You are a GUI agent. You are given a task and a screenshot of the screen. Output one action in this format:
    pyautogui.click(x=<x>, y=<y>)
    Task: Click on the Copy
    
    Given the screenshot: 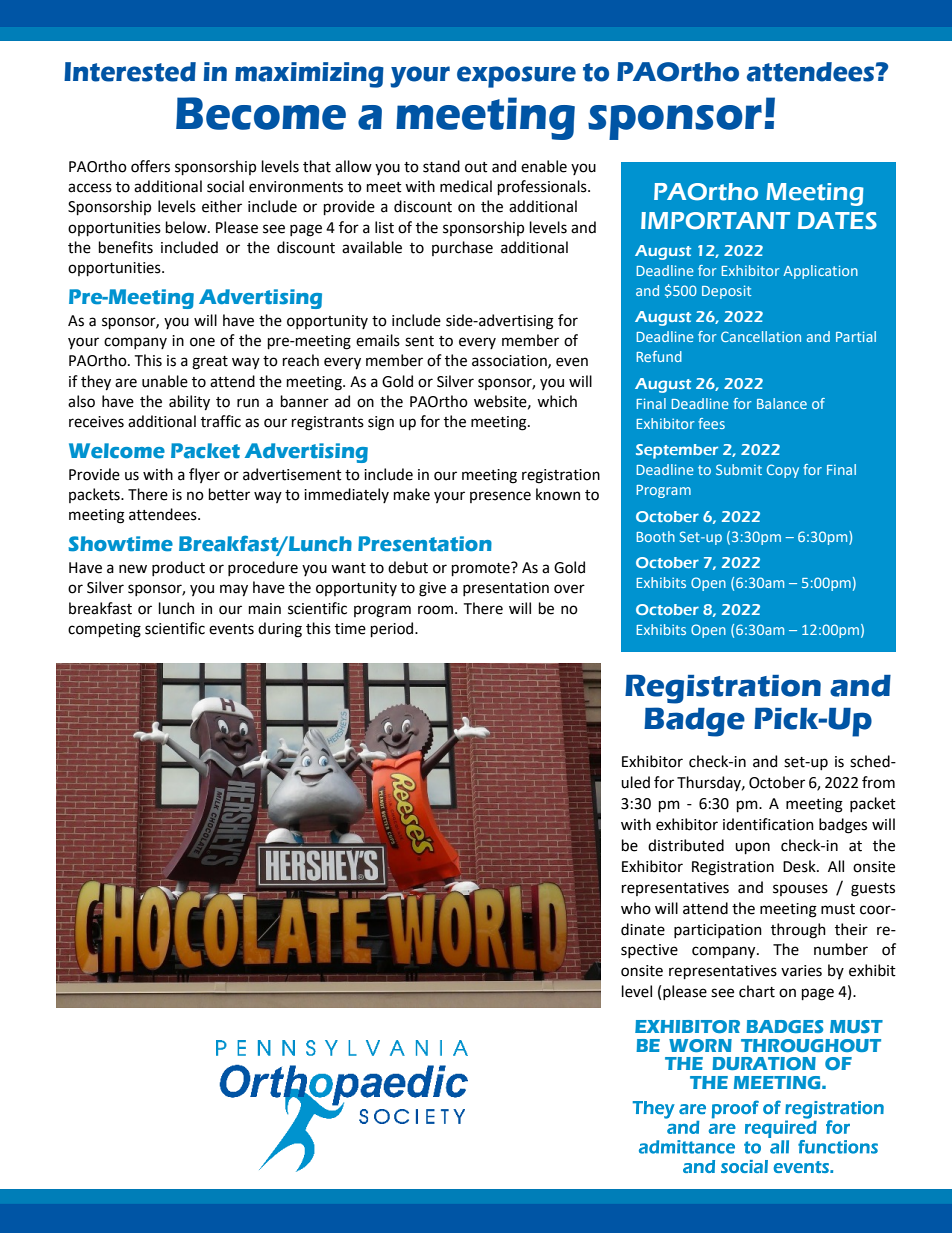 What is the action you would take?
    pyautogui.click(x=783, y=471)
